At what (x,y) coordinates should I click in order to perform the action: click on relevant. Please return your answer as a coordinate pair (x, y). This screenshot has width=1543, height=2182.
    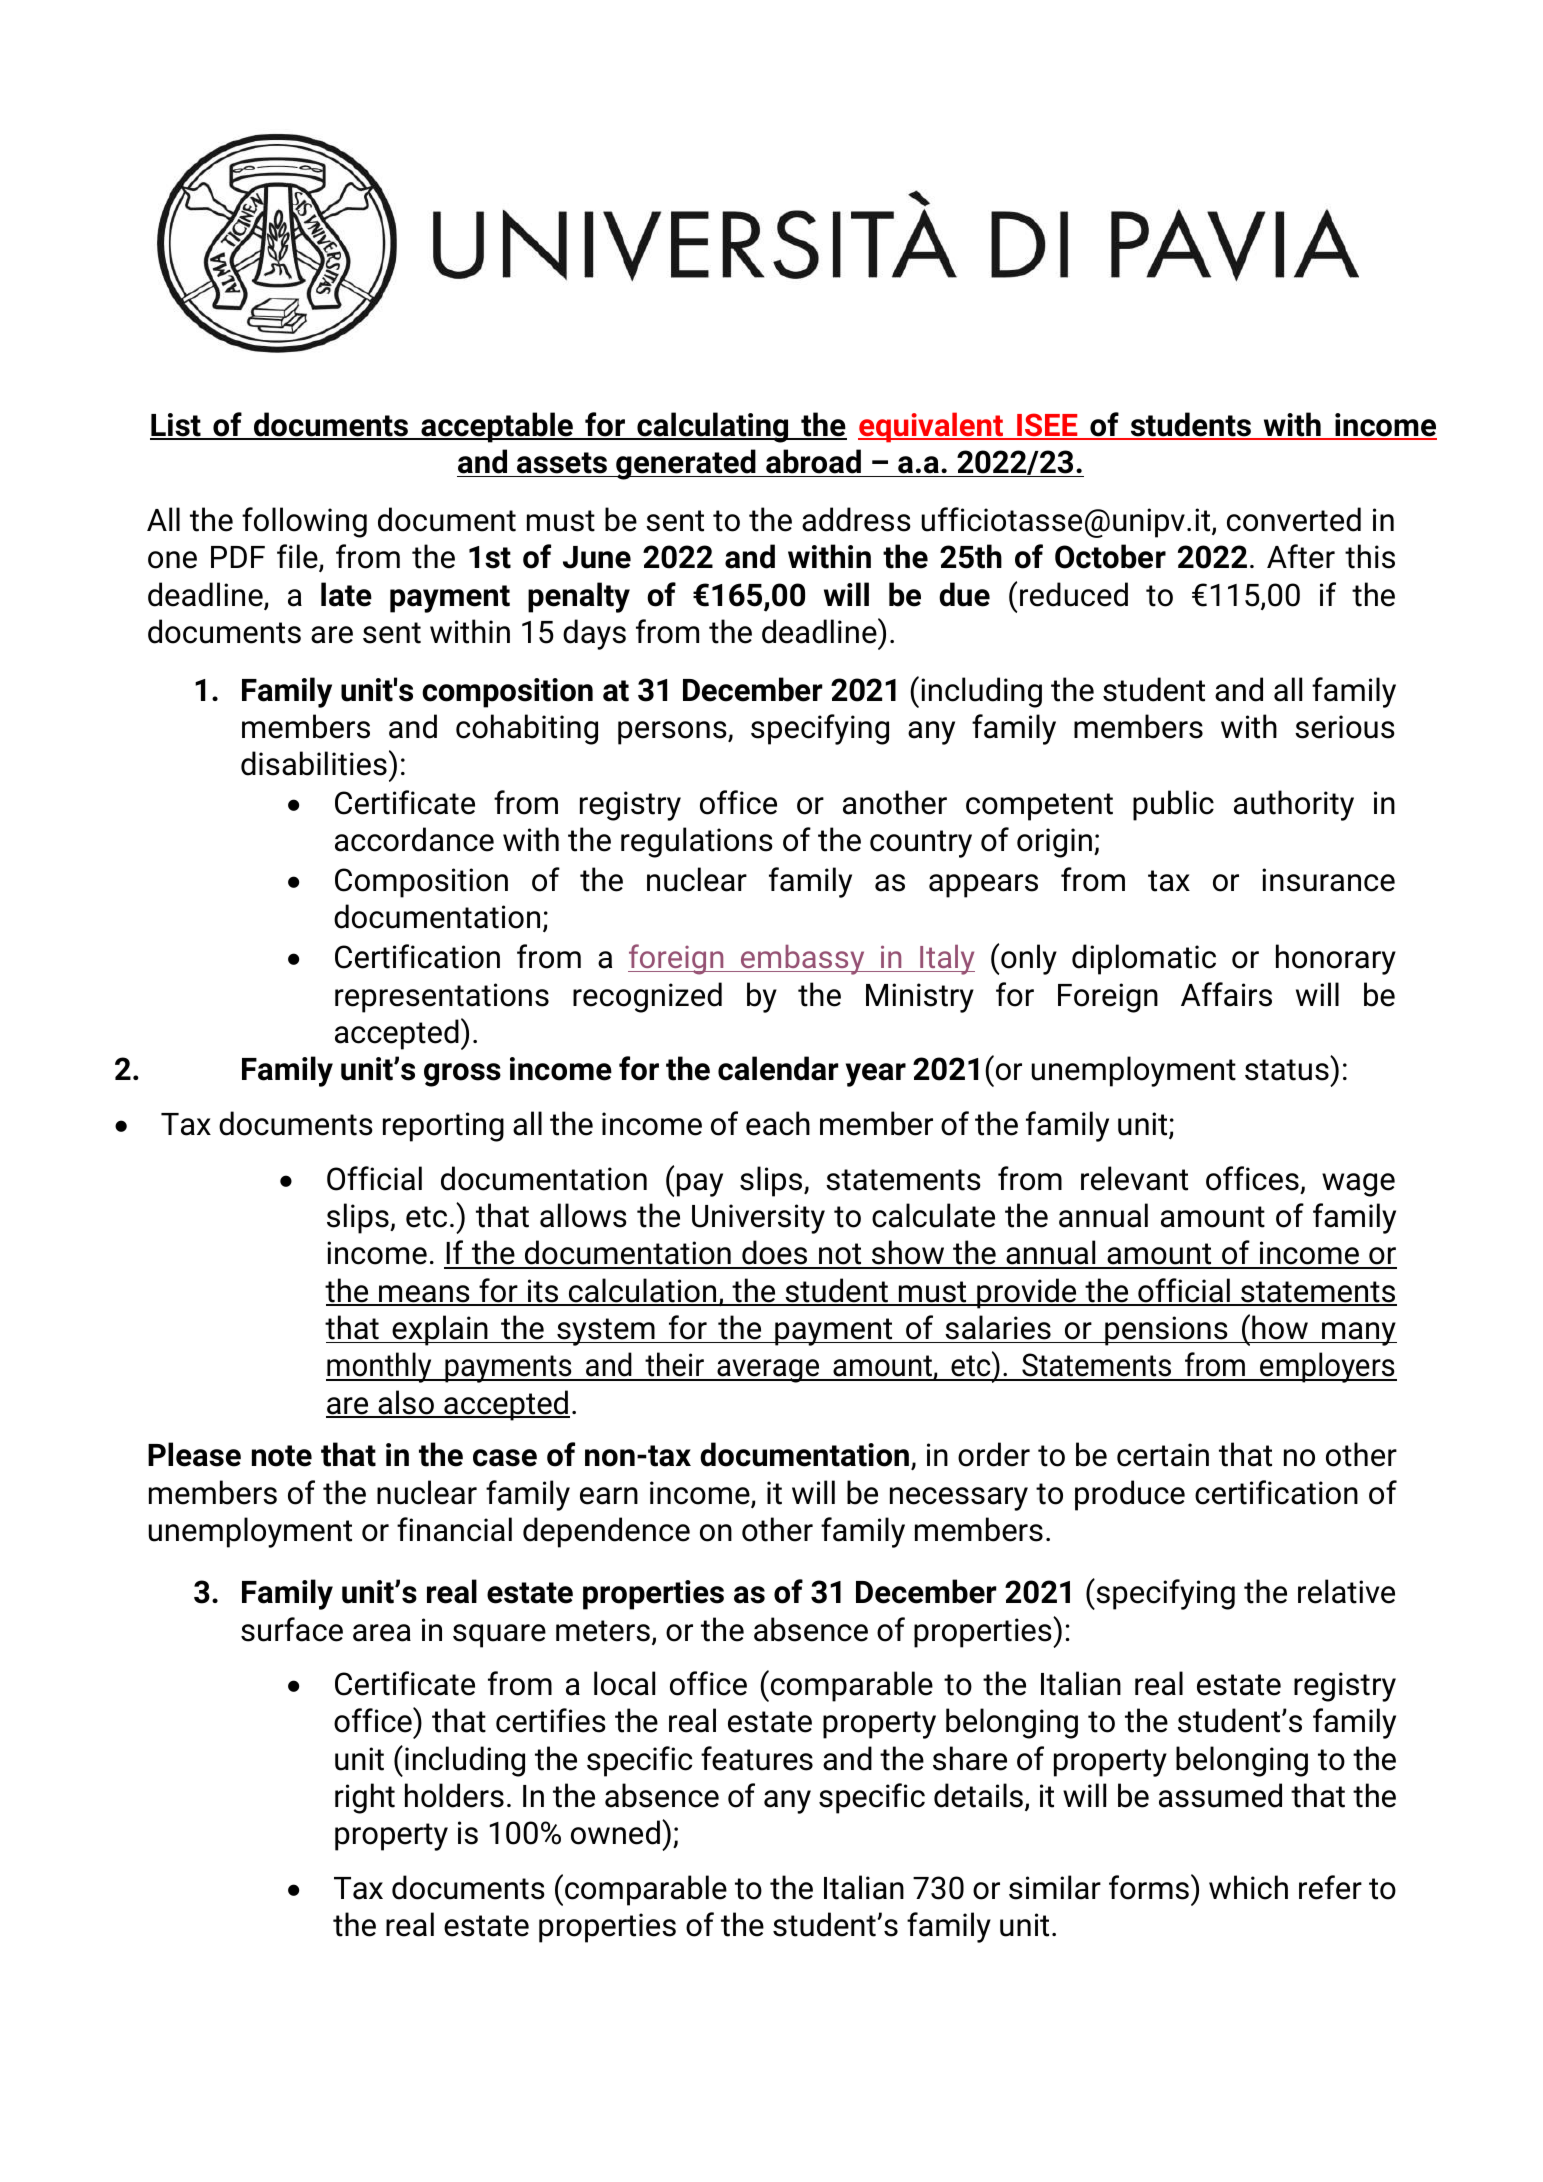
    Looking at the image, I should click on (1134, 1178).
